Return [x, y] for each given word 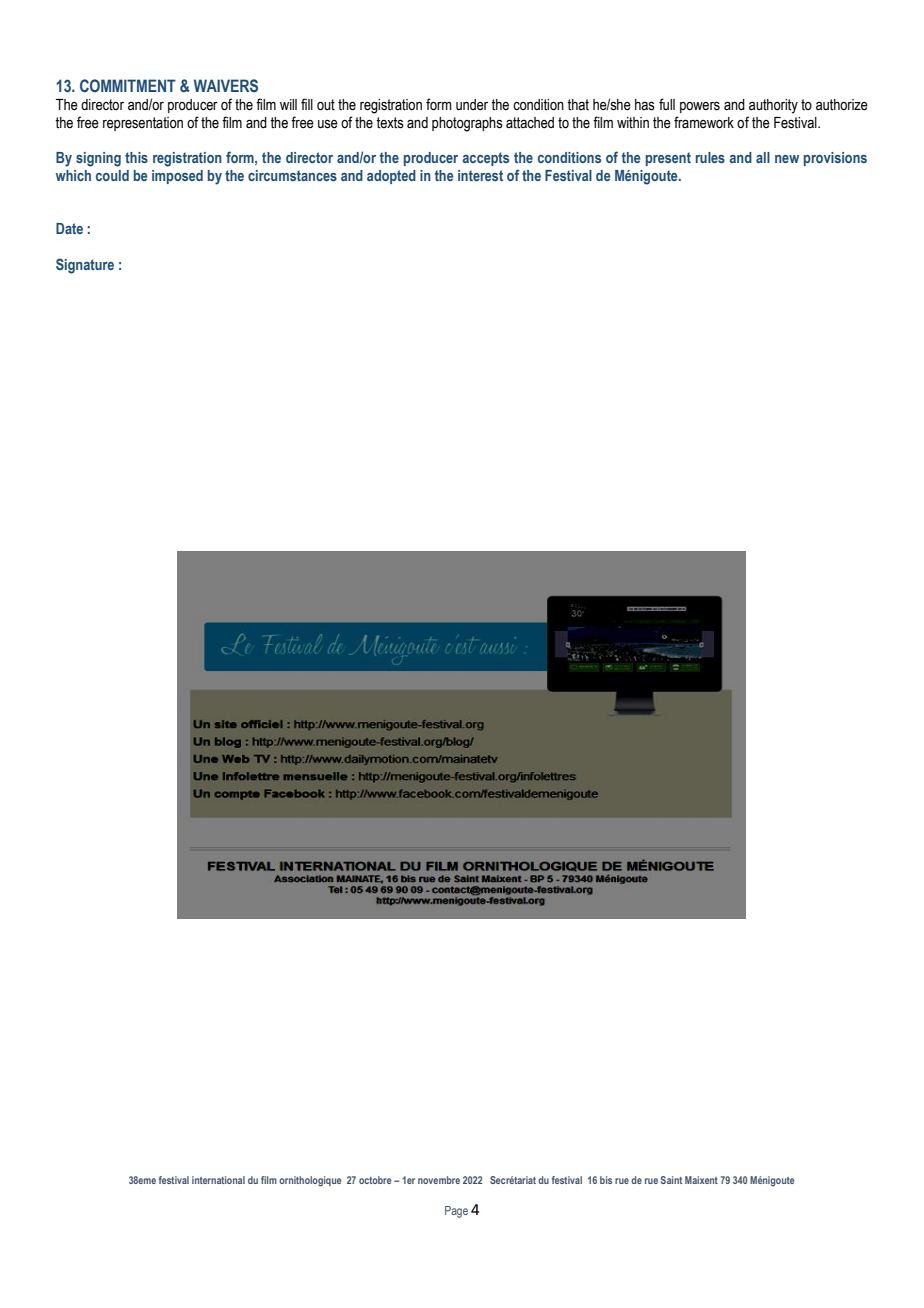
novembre [439, 1180]
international [218, 1180]
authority [773, 106]
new [787, 159]
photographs [467, 124]
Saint [671, 1180]
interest [480, 175]
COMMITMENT [128, 85]
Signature [85, 266]
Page [456, 1212]
